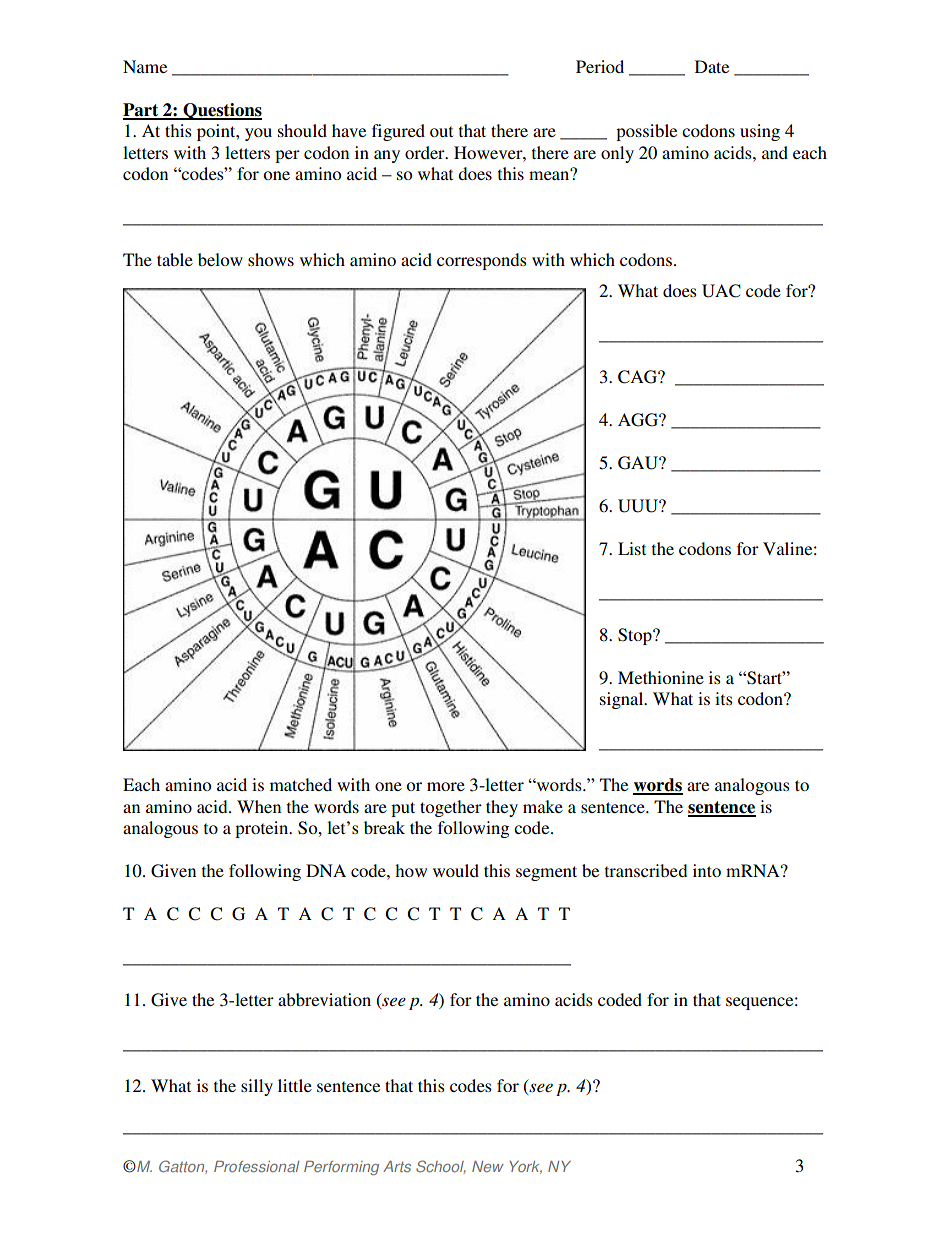 The height and width of the document is (1233, 952). Describe the element at coordinates (263, 829) in the document. I see `protein` at that location.
